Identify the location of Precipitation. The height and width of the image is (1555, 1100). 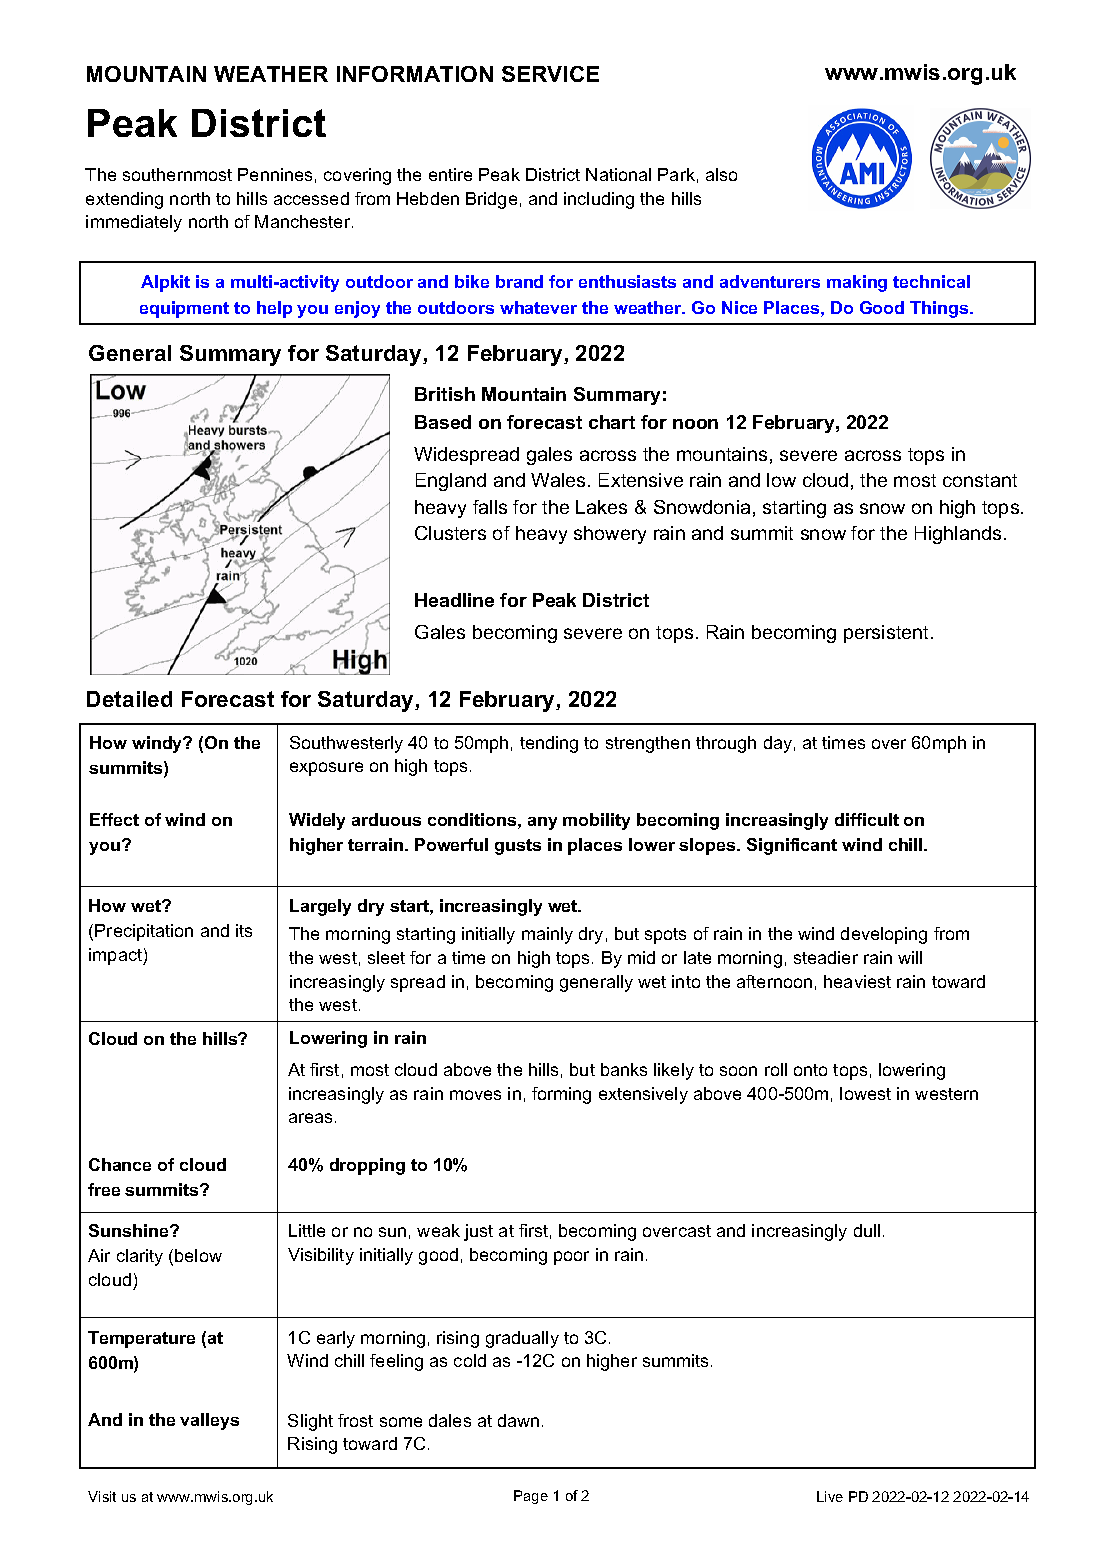
(144, 932).
